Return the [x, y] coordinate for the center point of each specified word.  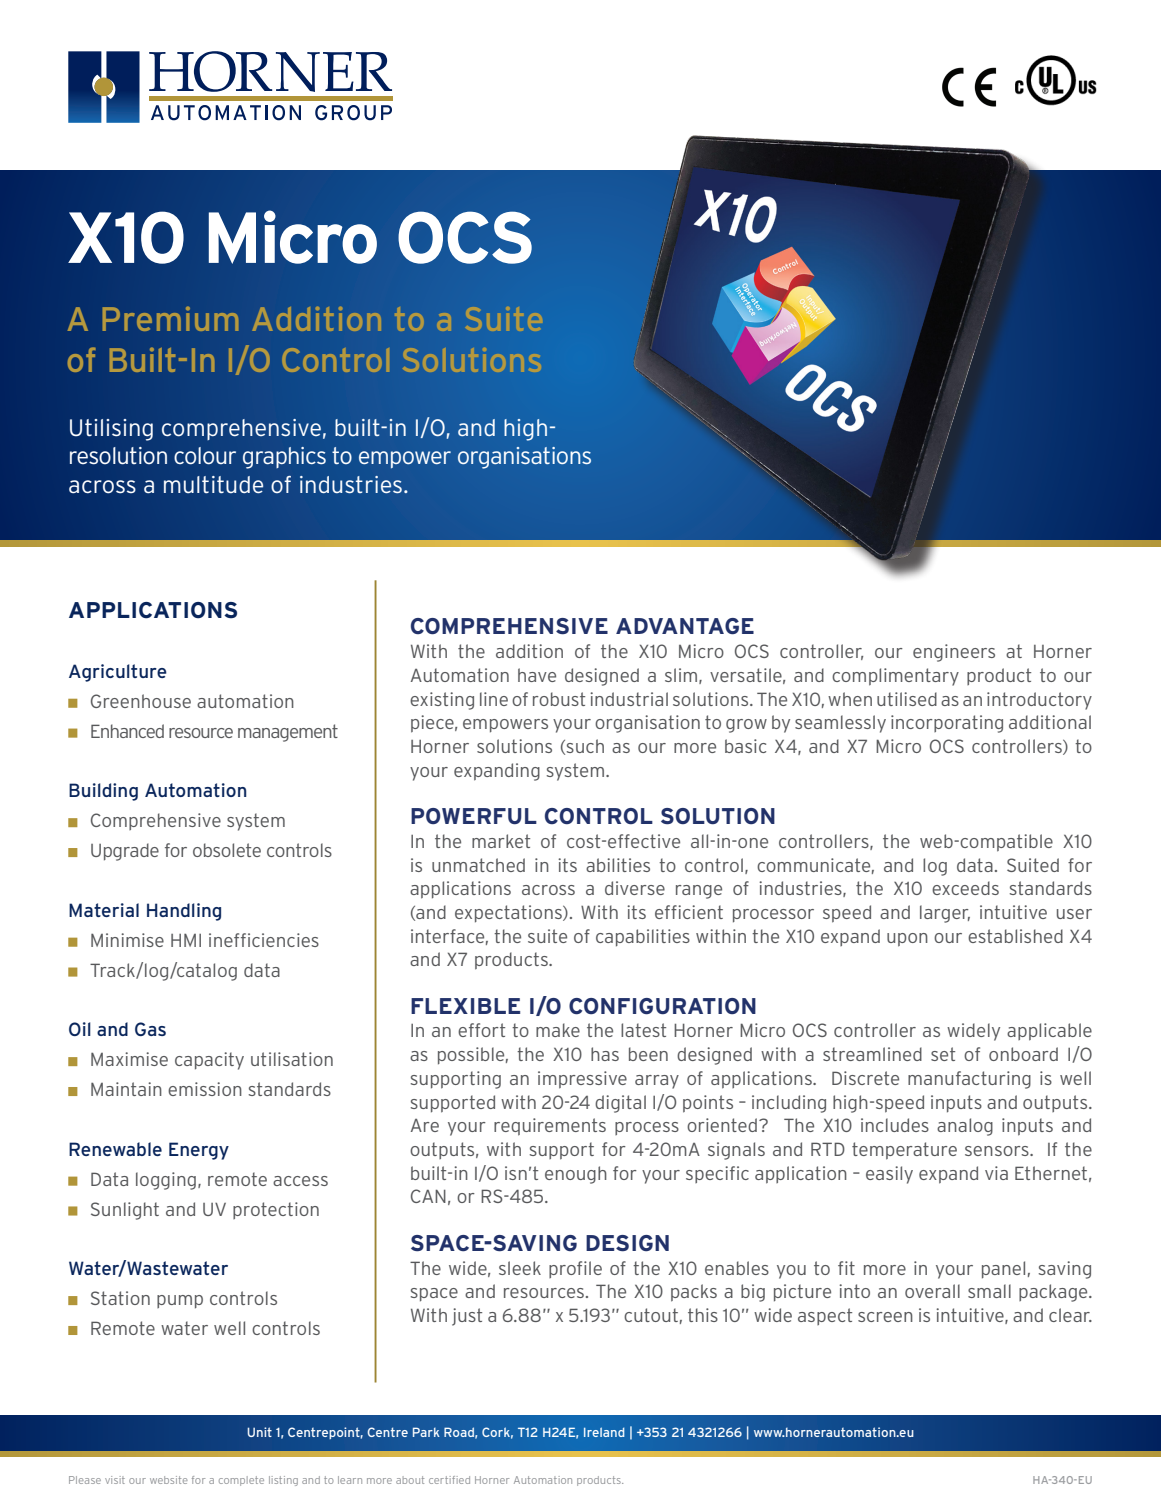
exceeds [965, 888]
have [537, 675]
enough [576, 1175]
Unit [259, 1432]
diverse [635, 888]
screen [885, 1317]
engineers [954, 653]
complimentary [895, 677]
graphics [284, 458]
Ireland [604, 1432]
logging [166, 1181]
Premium [170, 318]
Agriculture [118, 673]
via [996, 1173]
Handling [184, 912]
